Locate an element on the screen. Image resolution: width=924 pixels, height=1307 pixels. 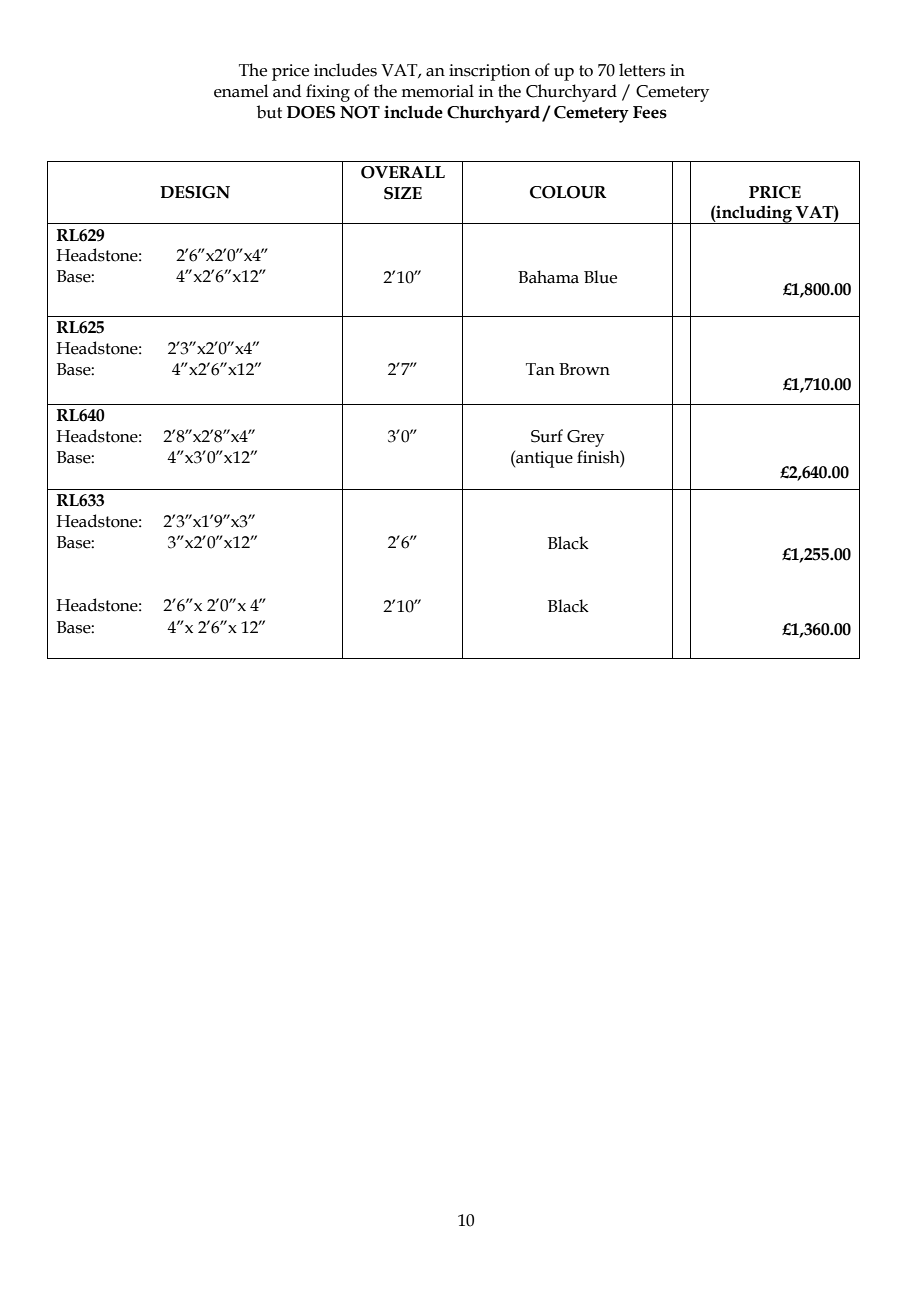
Surf is located at coordinates (547, 436).
